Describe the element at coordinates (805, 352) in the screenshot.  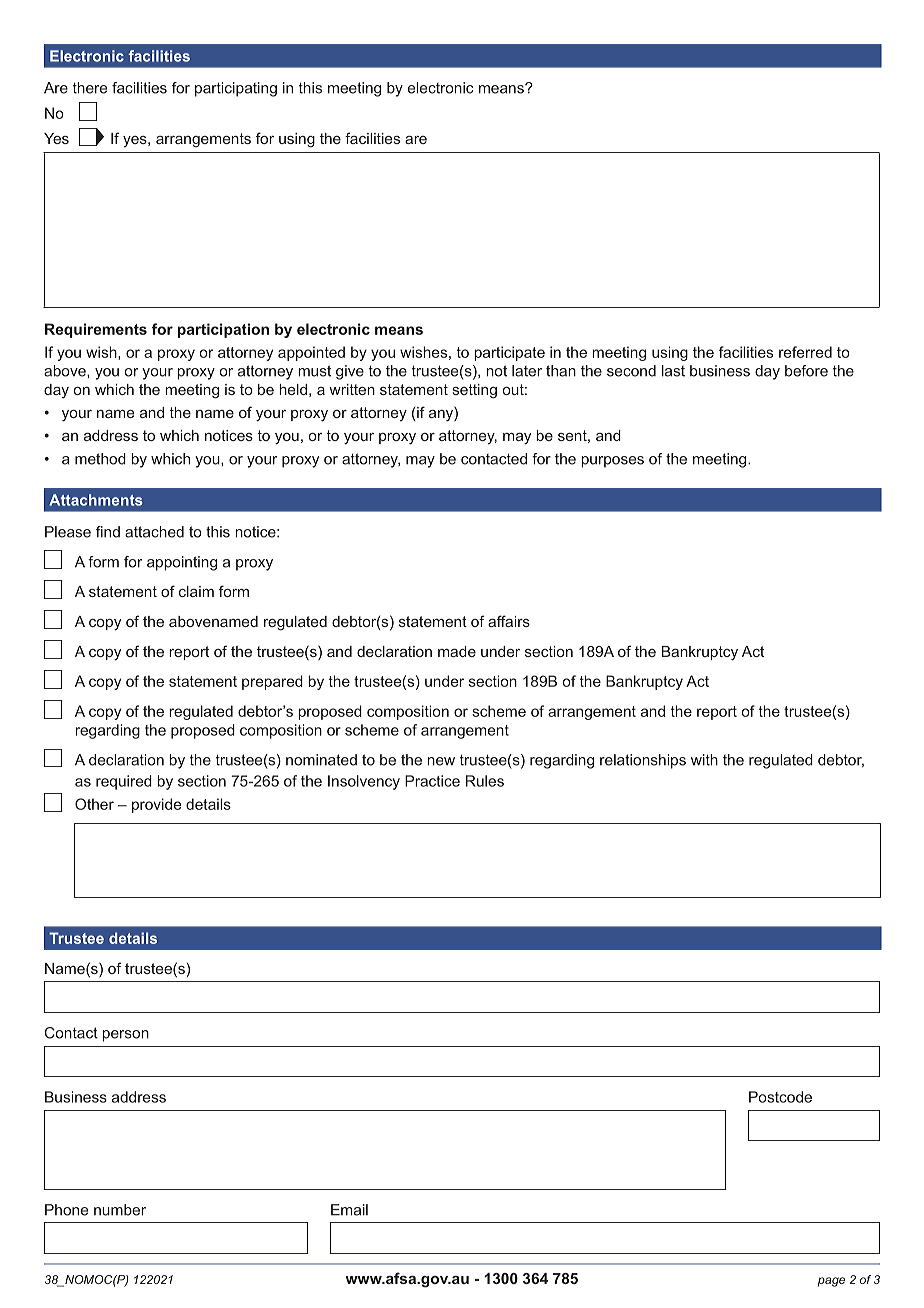
I see `referred` at that location.
